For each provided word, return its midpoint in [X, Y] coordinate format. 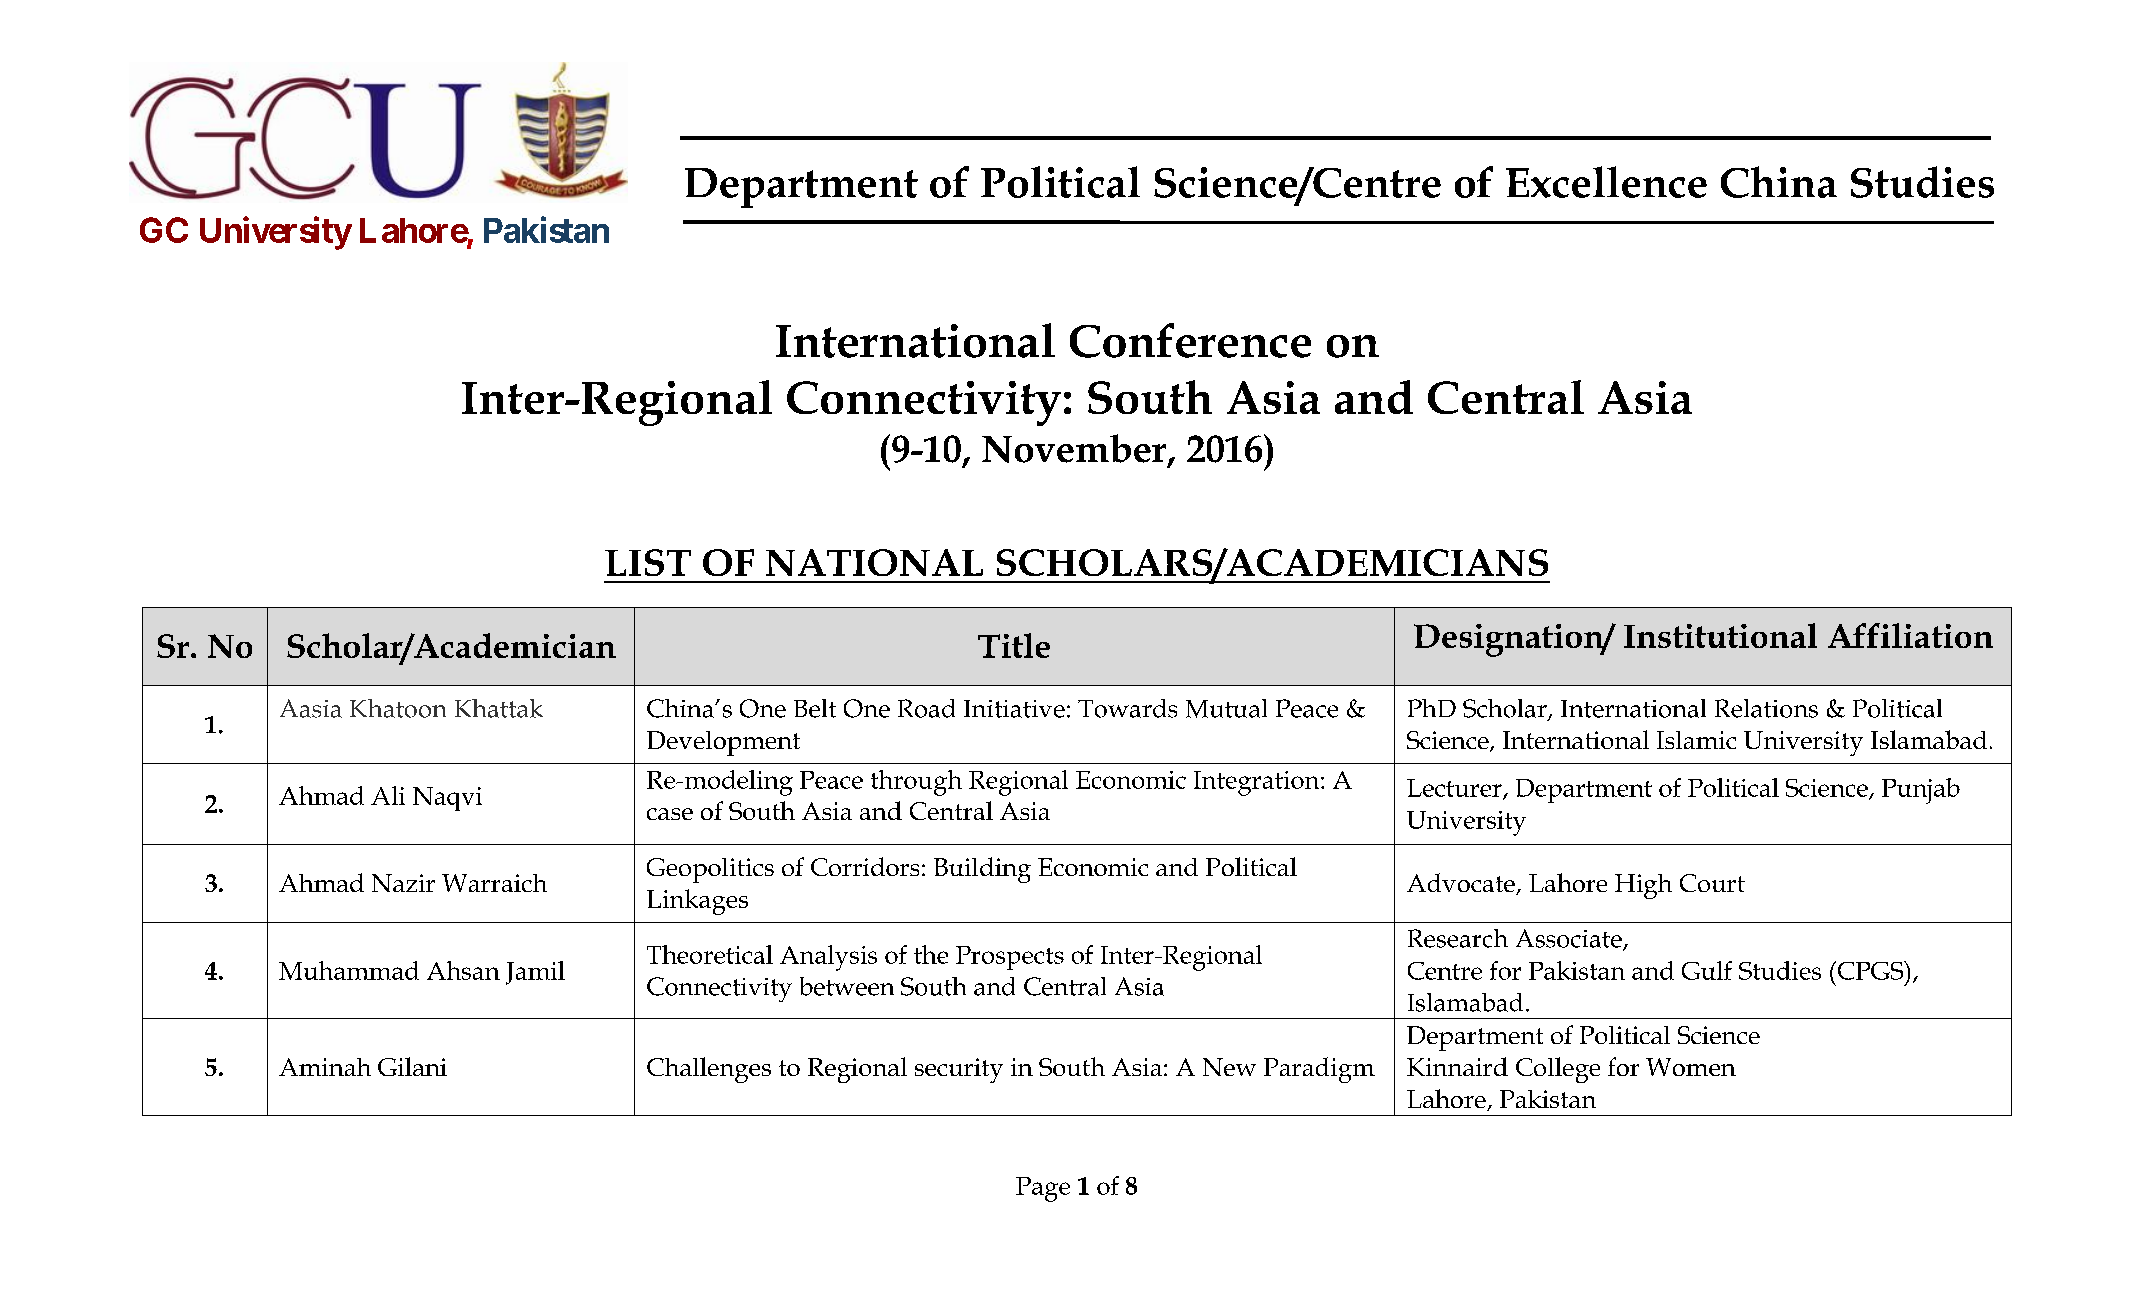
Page [1043, 1189]
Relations [1766, 708]
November [1075, 449]
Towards [1127, 708]
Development [723, 743]
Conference [1190, 340]
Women [1691, 1067]
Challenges [709, 1070]
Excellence [1606, 182]
